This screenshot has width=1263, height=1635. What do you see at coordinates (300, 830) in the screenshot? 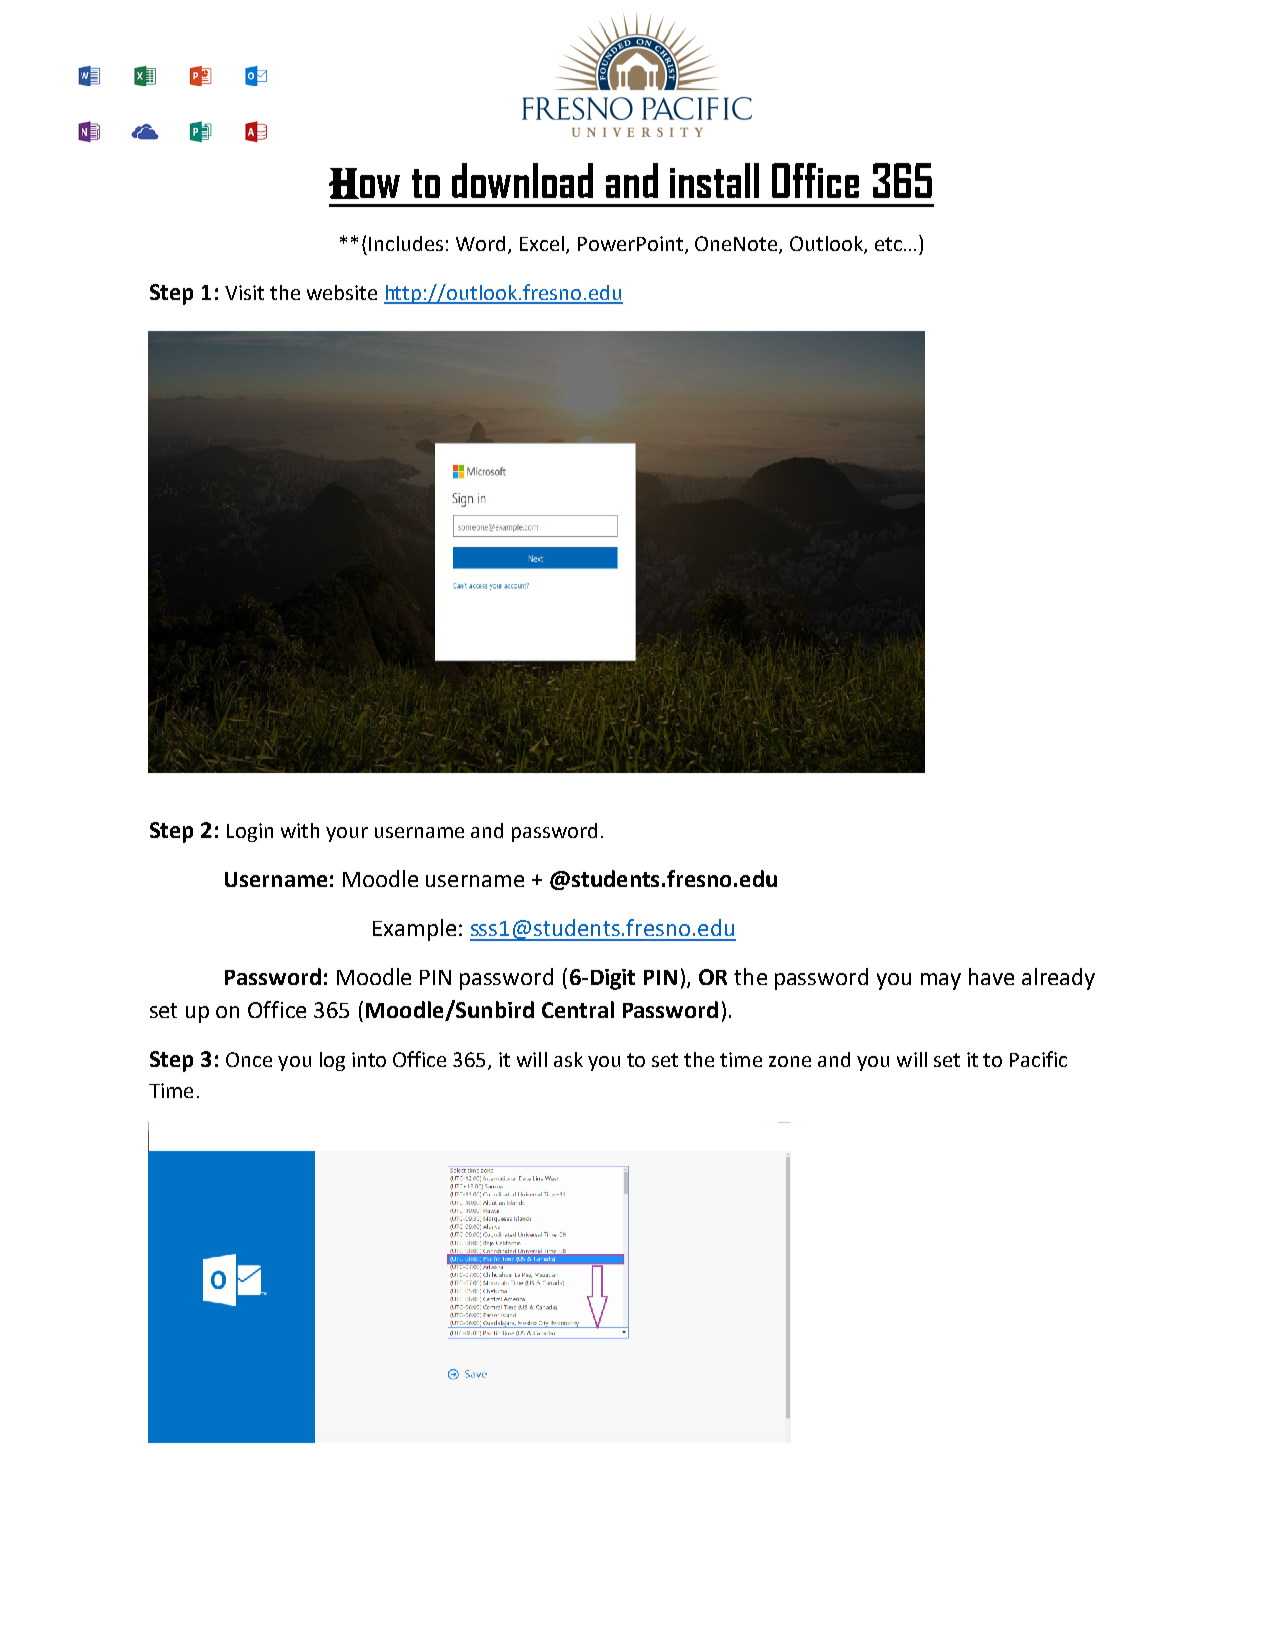
I see `with` at bounding box center [300, 830].
